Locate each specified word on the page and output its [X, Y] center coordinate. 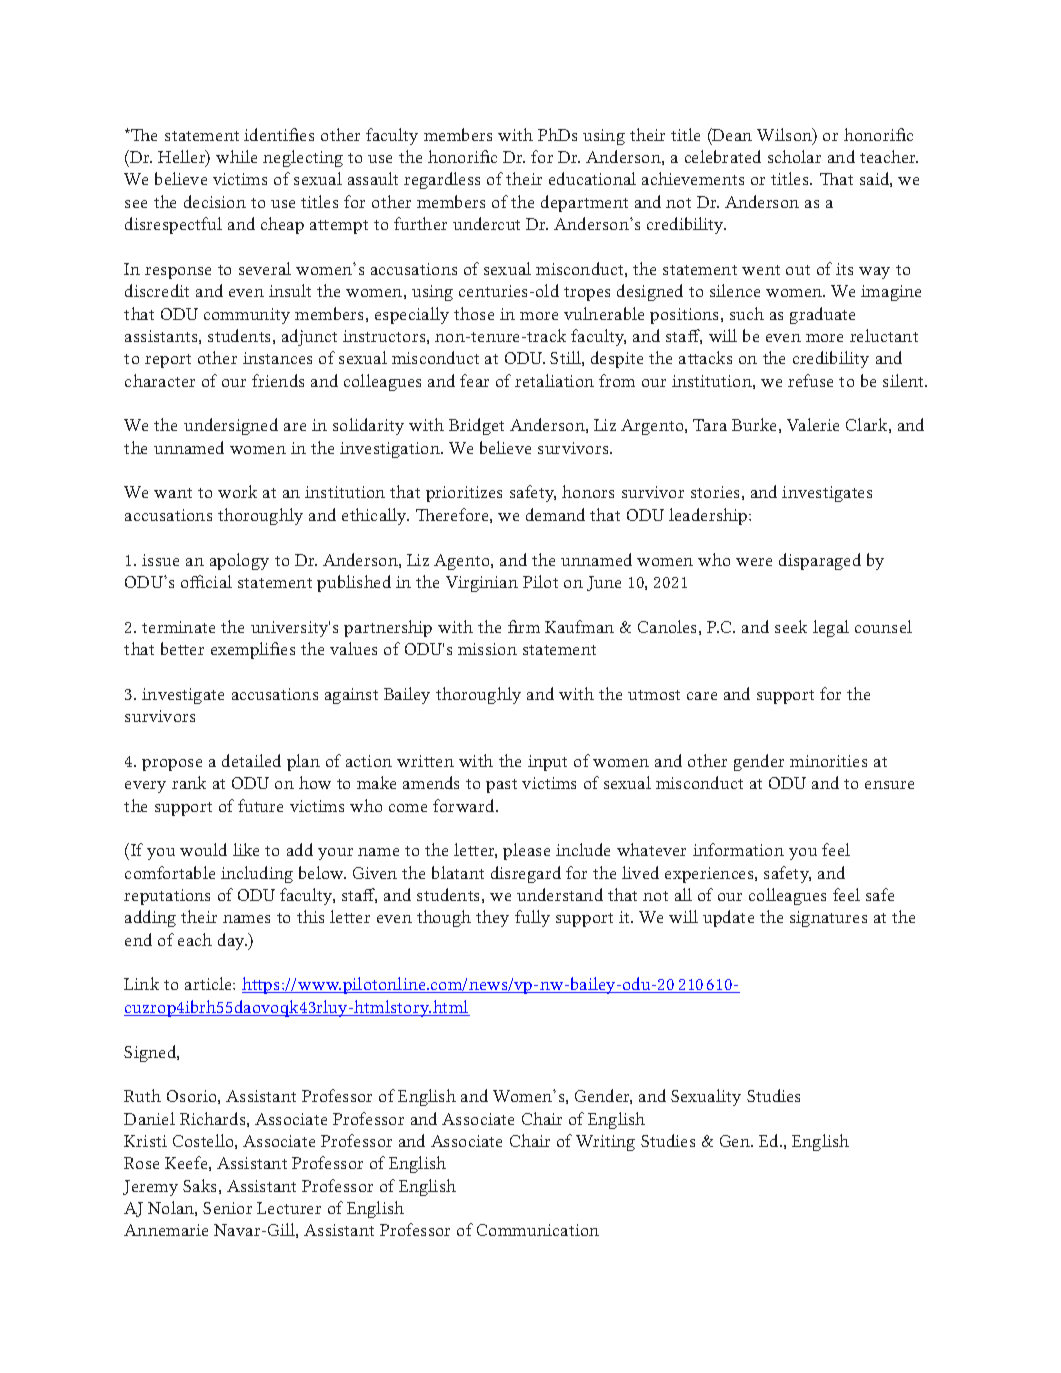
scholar [794, 156]
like [246, 849]
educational [592, 178]
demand [555, 514]
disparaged [820, 561]
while [236, 156]
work [237, 491]
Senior [227, 1208]
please [526, 851]
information [738, 849]
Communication [538, 1230]
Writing [605, 1143]
